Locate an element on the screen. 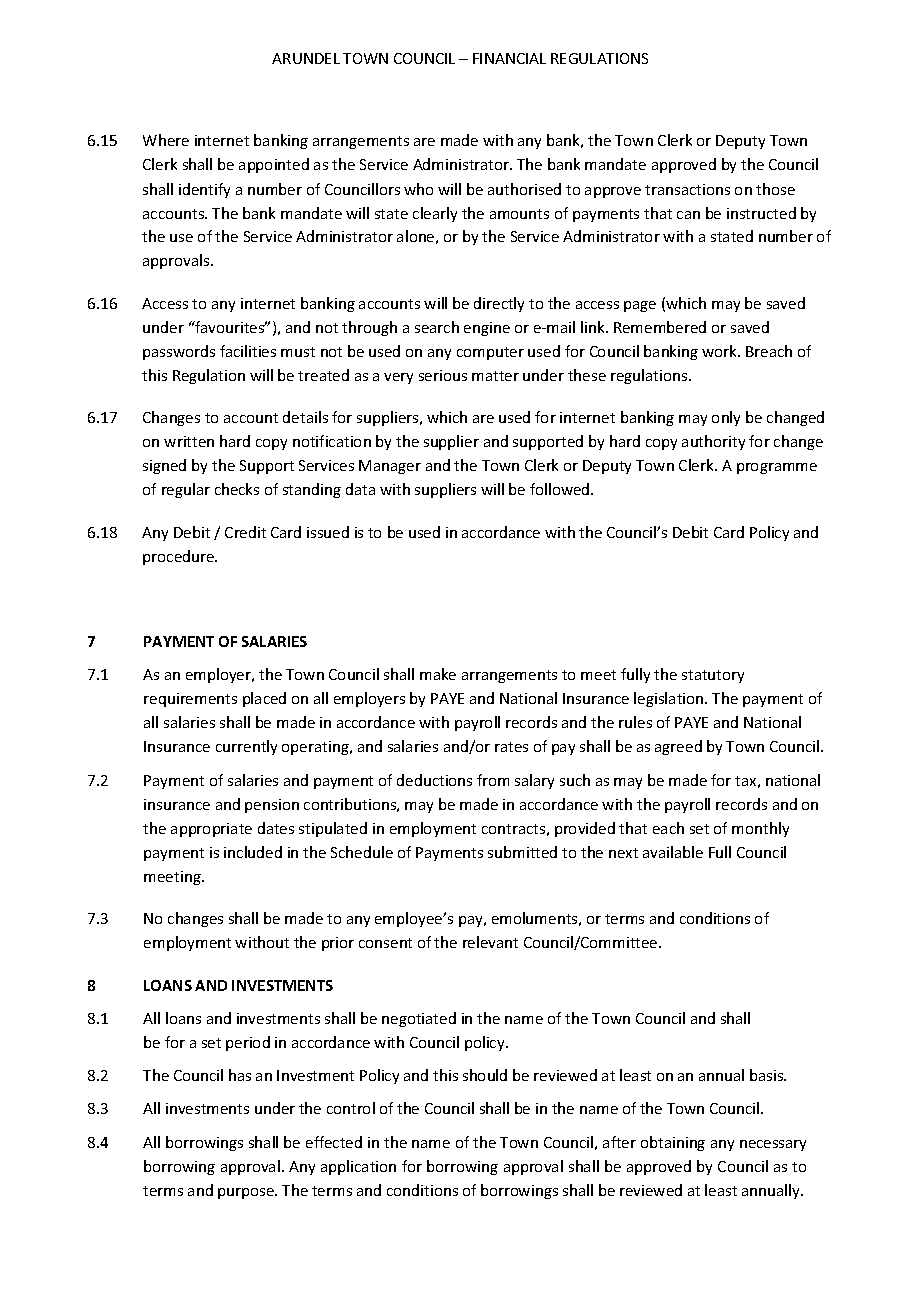 The width and height of the screenshot is (924, 1307). available is located at coordinates (673, 852).
